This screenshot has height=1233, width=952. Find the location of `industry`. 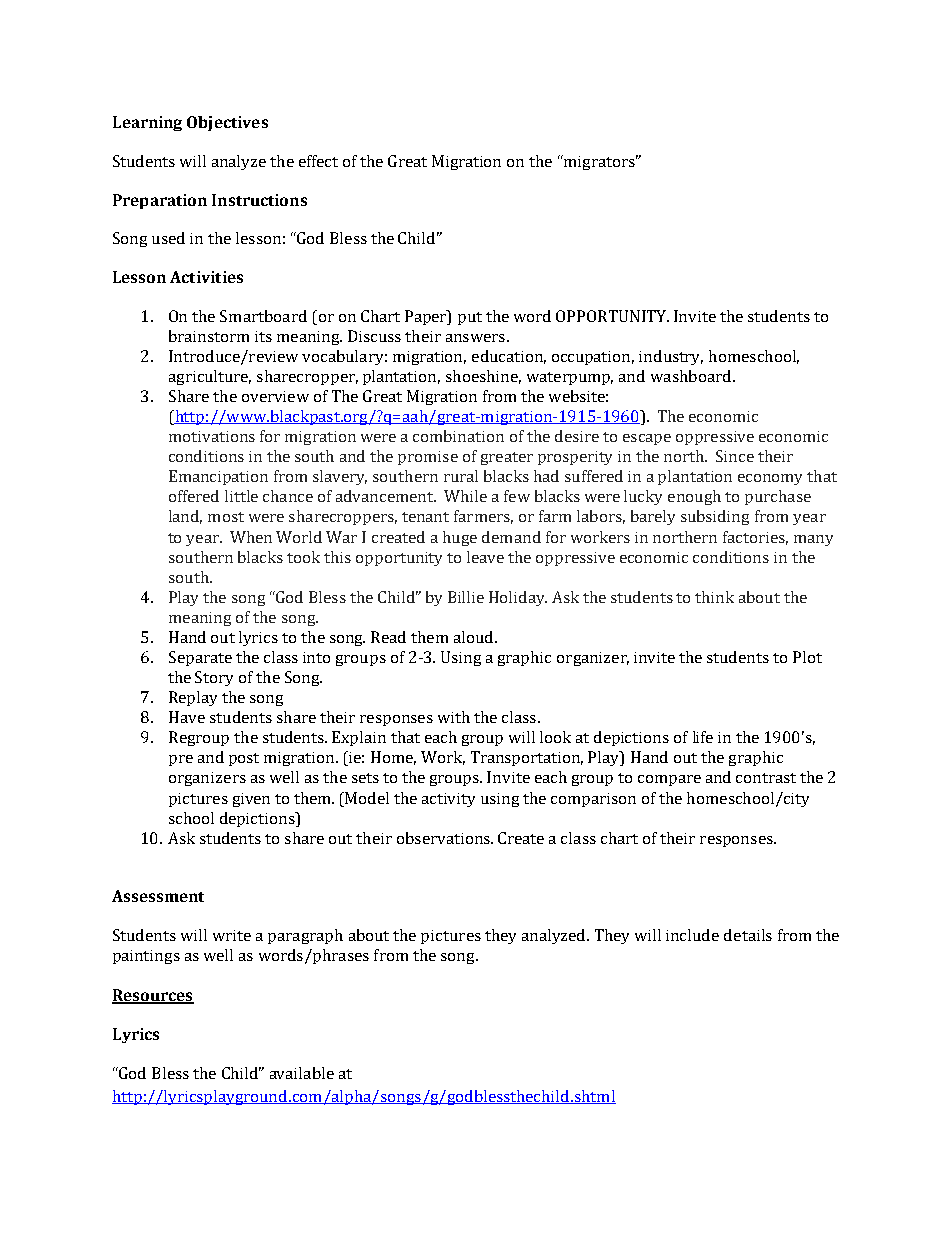

industry is located at coordinates (671, 357).
